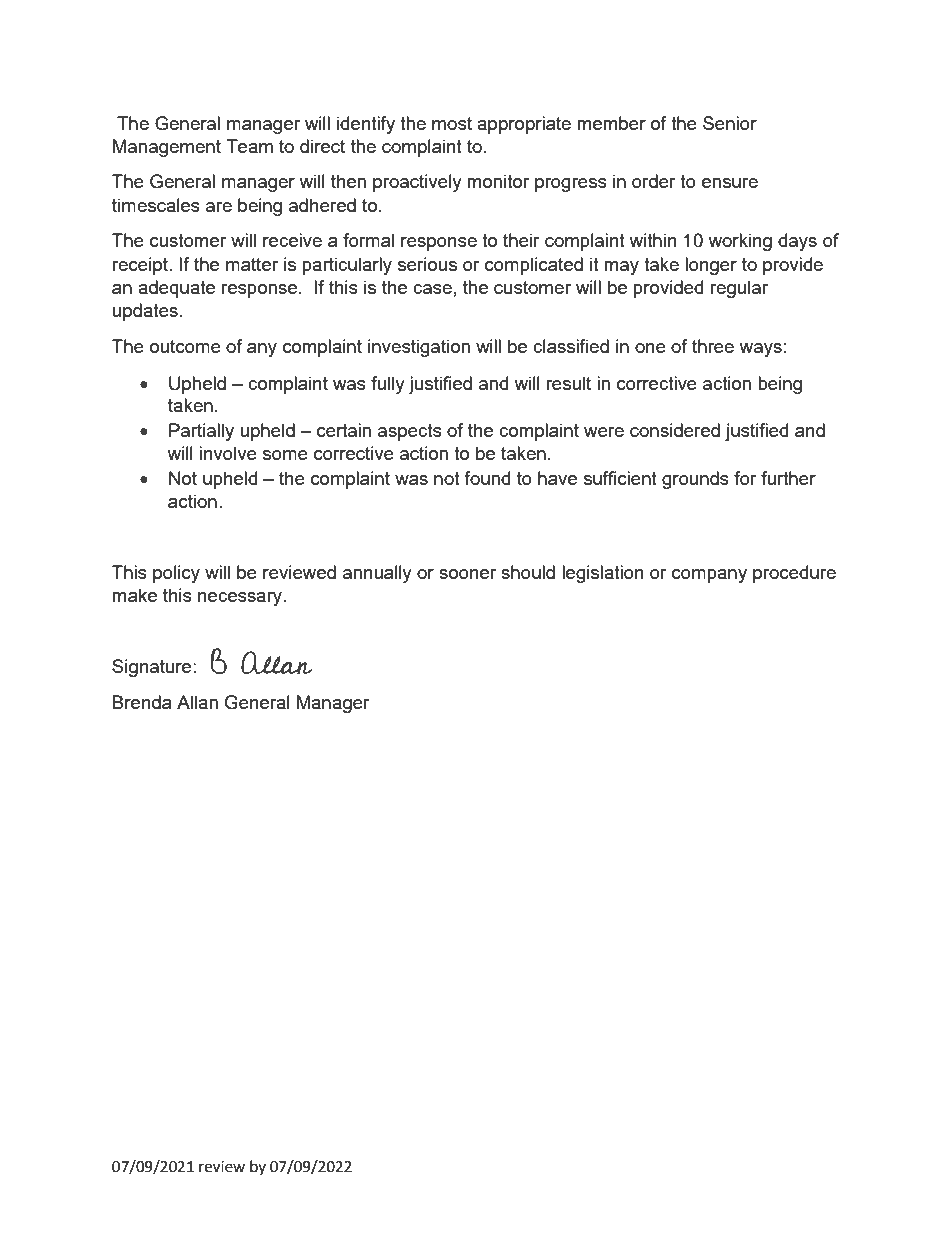 This document has height=1233, width=952. Describe the element at coordinates (730, 123) in the document. I see `Senior` at that location.
